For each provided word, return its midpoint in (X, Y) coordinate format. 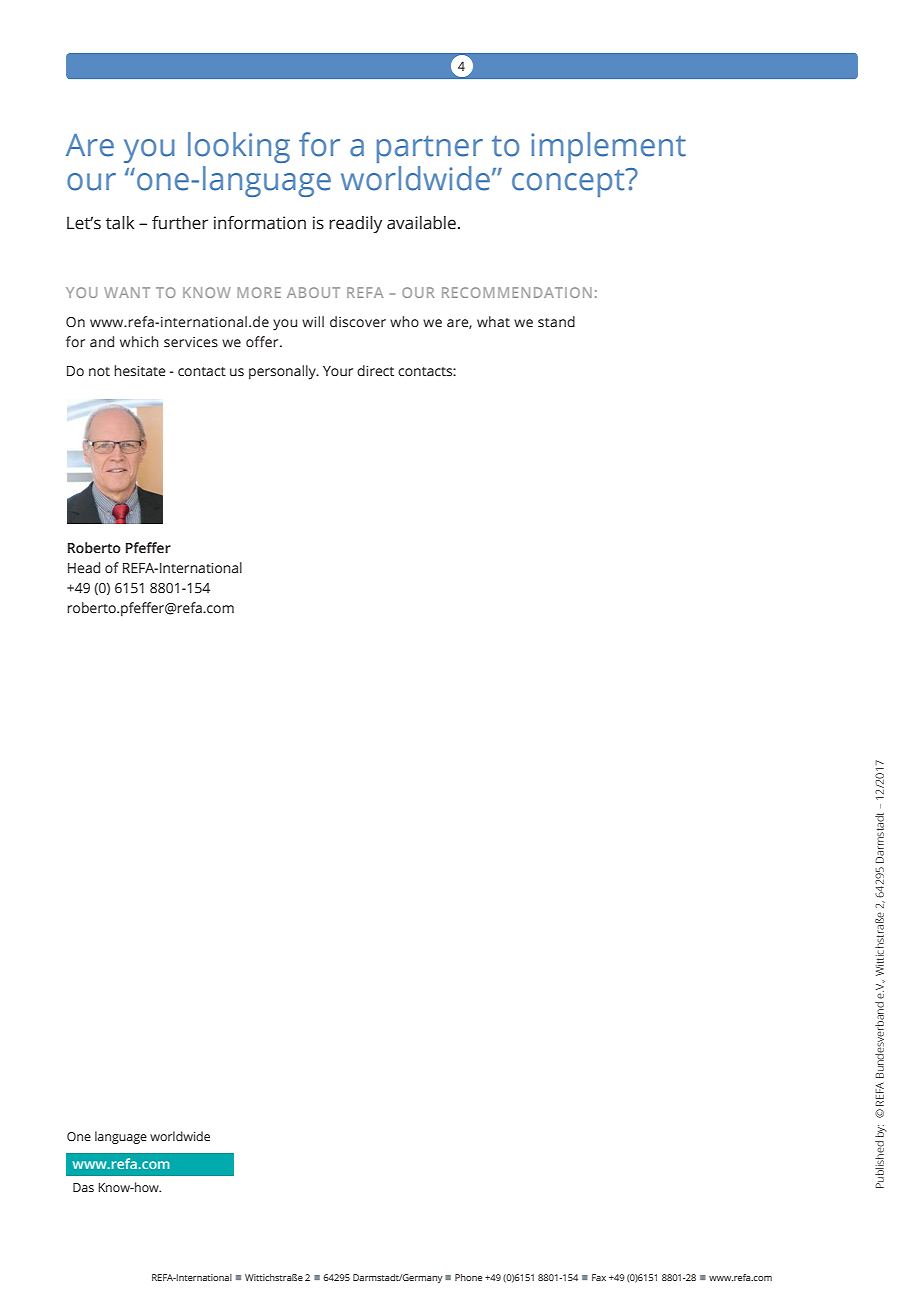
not (99, 372)
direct (375, 371)
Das (83, 1187)
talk (120, 223)
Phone (468, 1277)
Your (338, 371)
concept (569, 183)
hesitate (139, 371)
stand (556, 322)
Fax (599, 1277)
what (493, 322)
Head (84, 568)
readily (355, 224)
